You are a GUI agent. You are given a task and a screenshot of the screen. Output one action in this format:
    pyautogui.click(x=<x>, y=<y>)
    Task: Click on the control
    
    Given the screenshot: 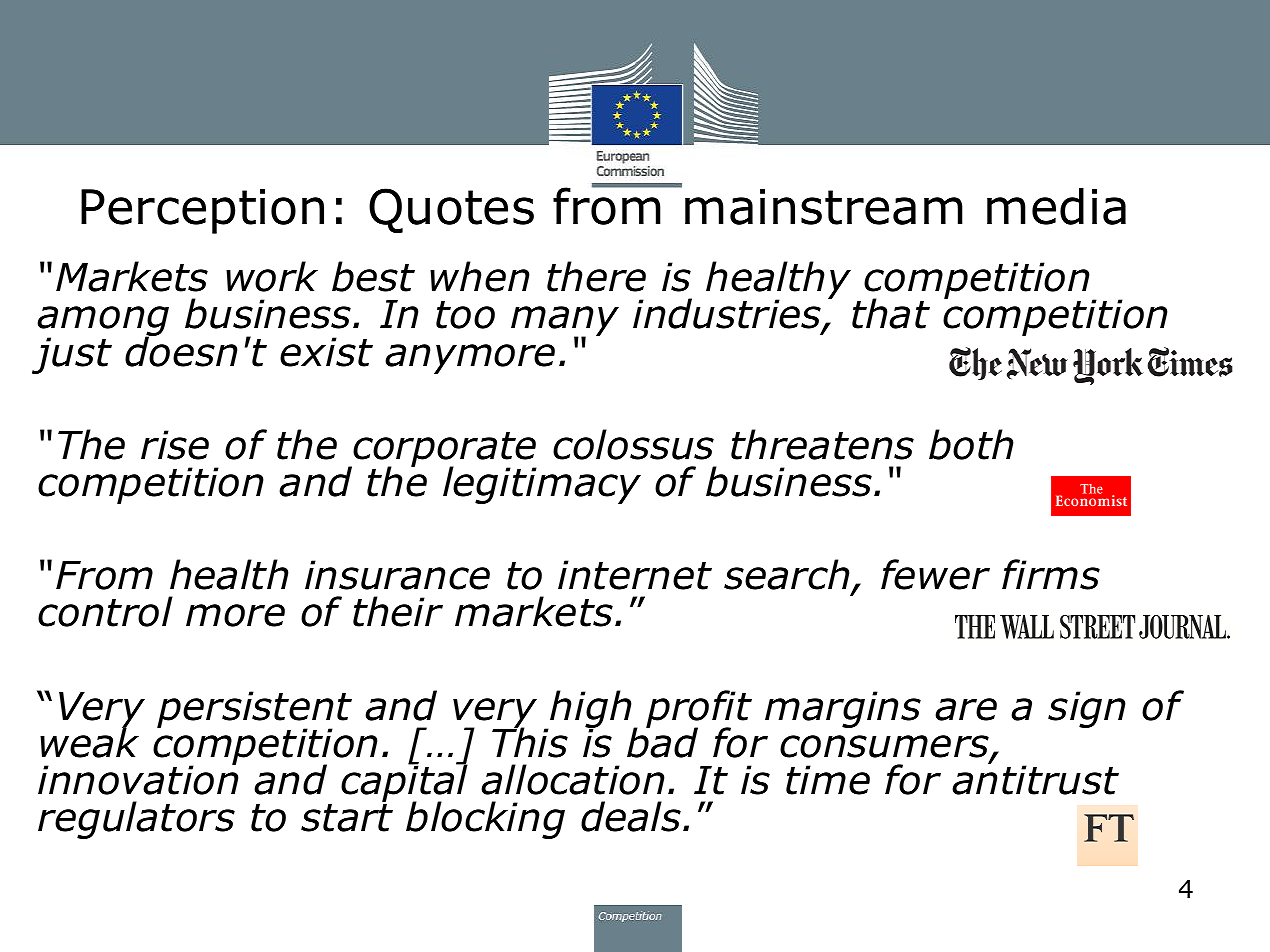 What is the action you would take?
    pyautogui.click(x=105, y=611)
